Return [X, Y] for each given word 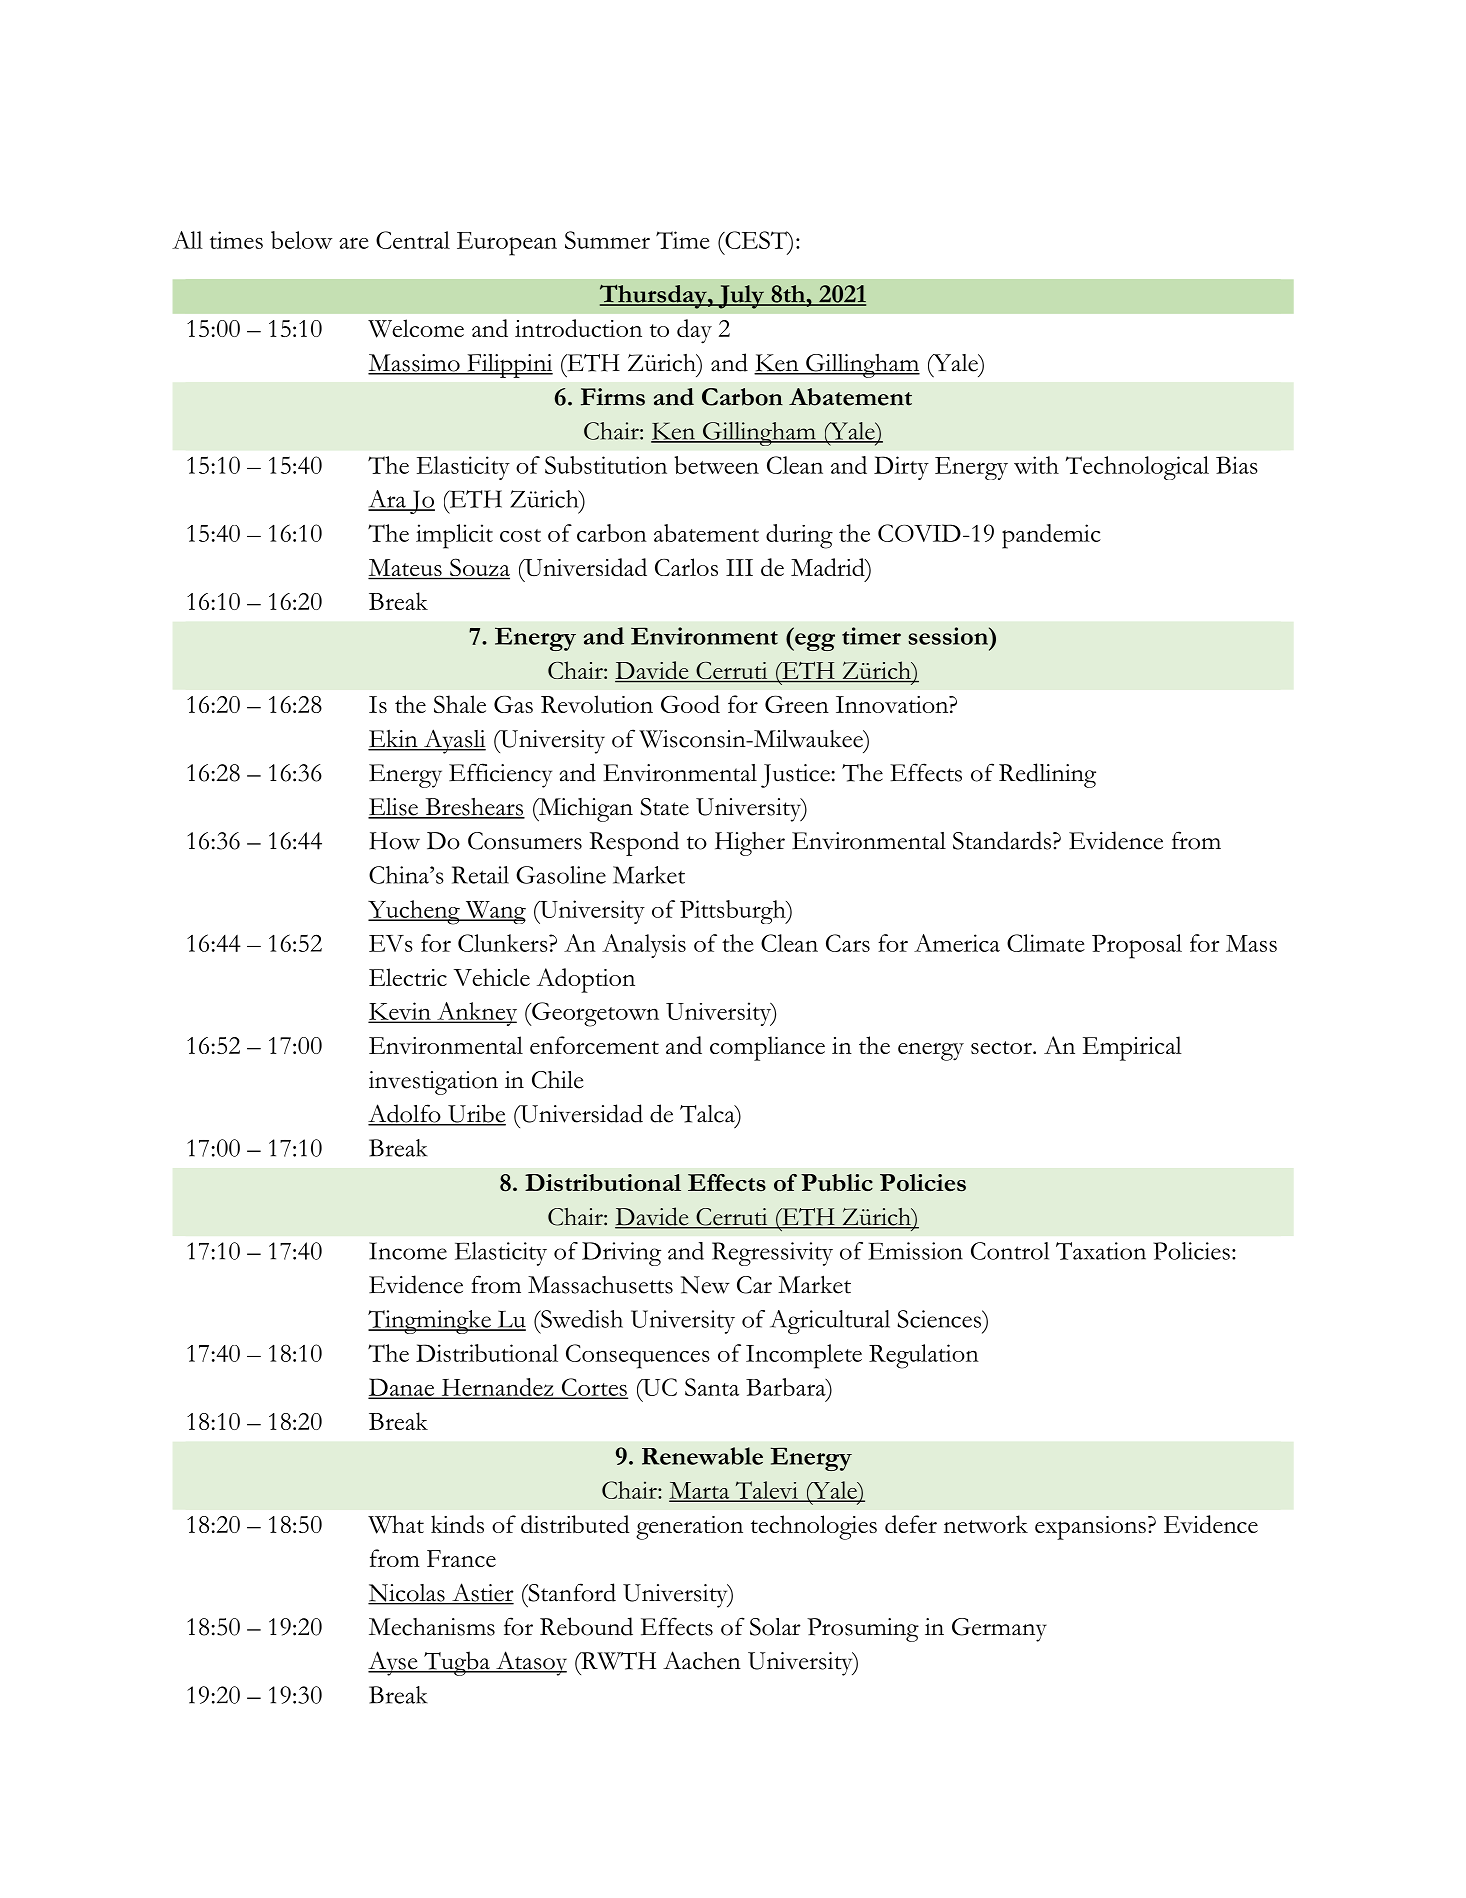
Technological [1137, 468]
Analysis [644, 946]
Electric [408, 977]
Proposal [1137, 946]
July [741, 297]
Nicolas [407, 1594]
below [301, 240]
